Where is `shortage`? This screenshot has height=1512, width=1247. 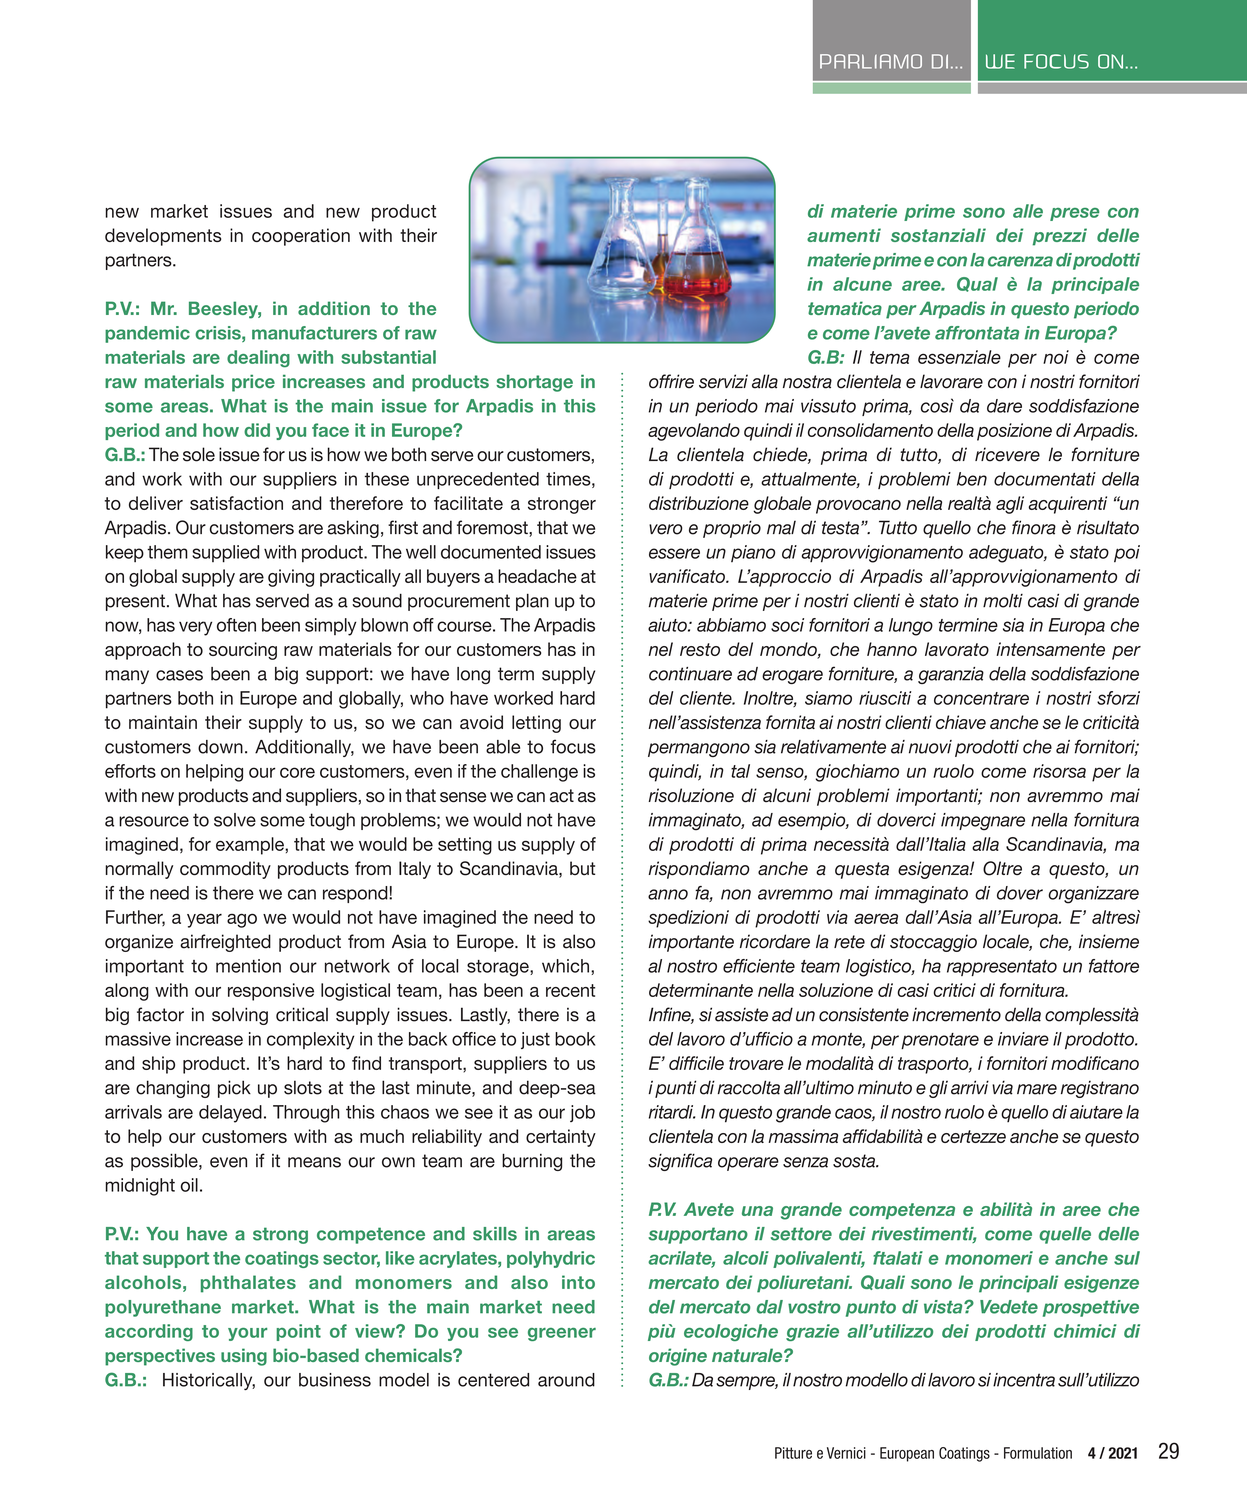 shortage is located at coordinates (534, 383).
